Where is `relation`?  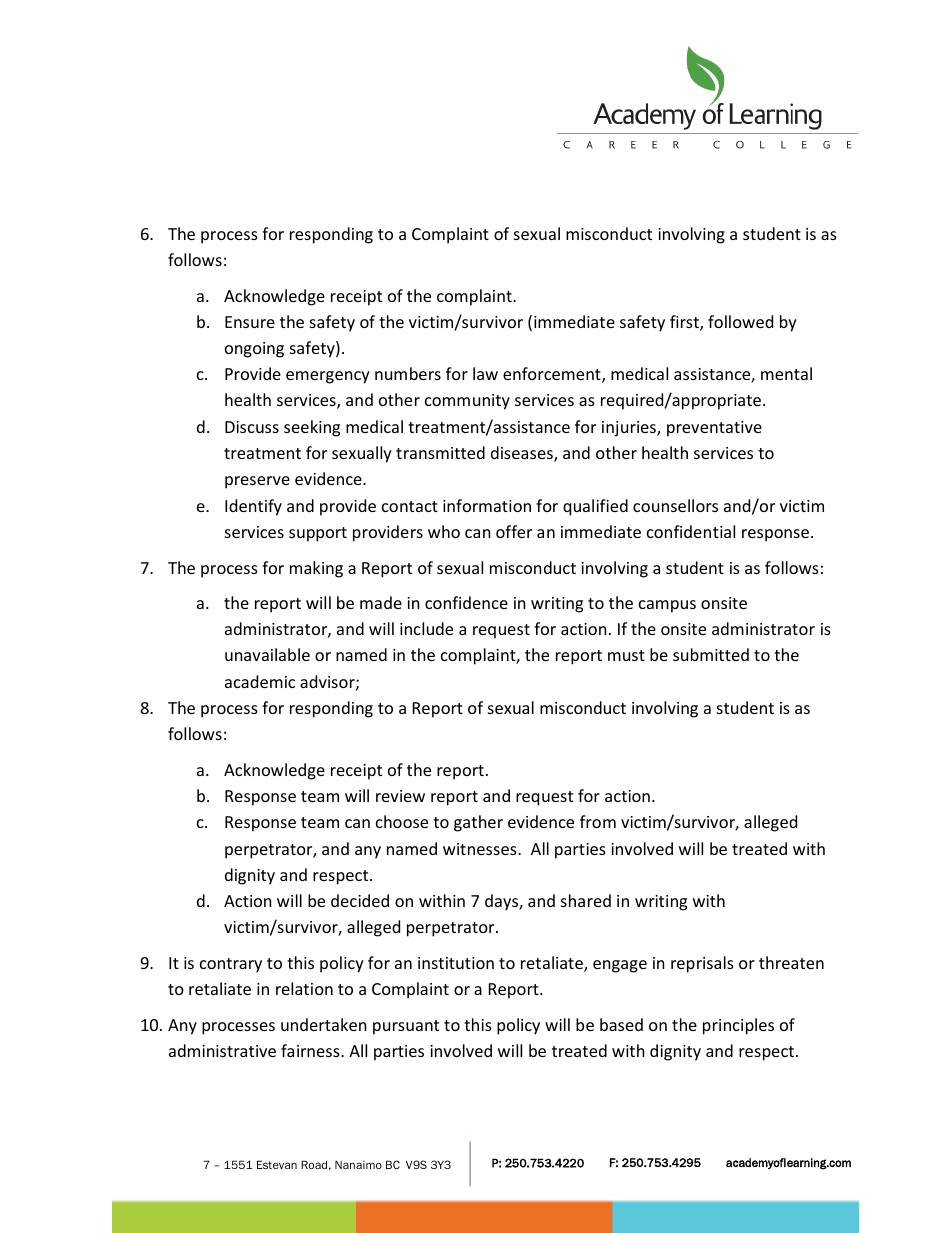
relation is located at coordinates (304, 988).
